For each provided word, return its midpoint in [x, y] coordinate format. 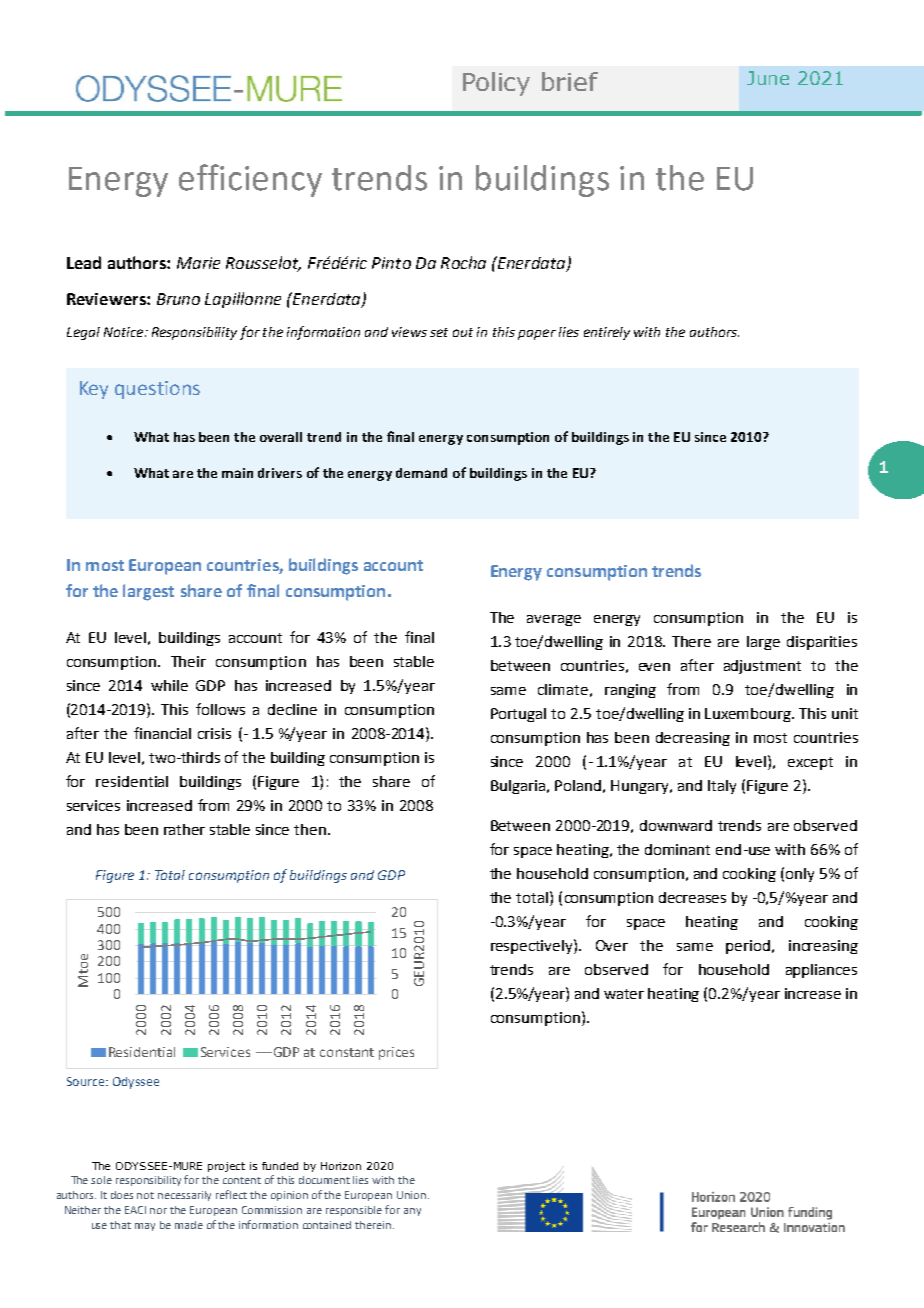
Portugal [518, 715]
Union [411, 1195]
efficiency [250, 180]
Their [188, 661]
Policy [496, 84]
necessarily [184, 1196]
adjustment [762, 667]
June [768, 78]
